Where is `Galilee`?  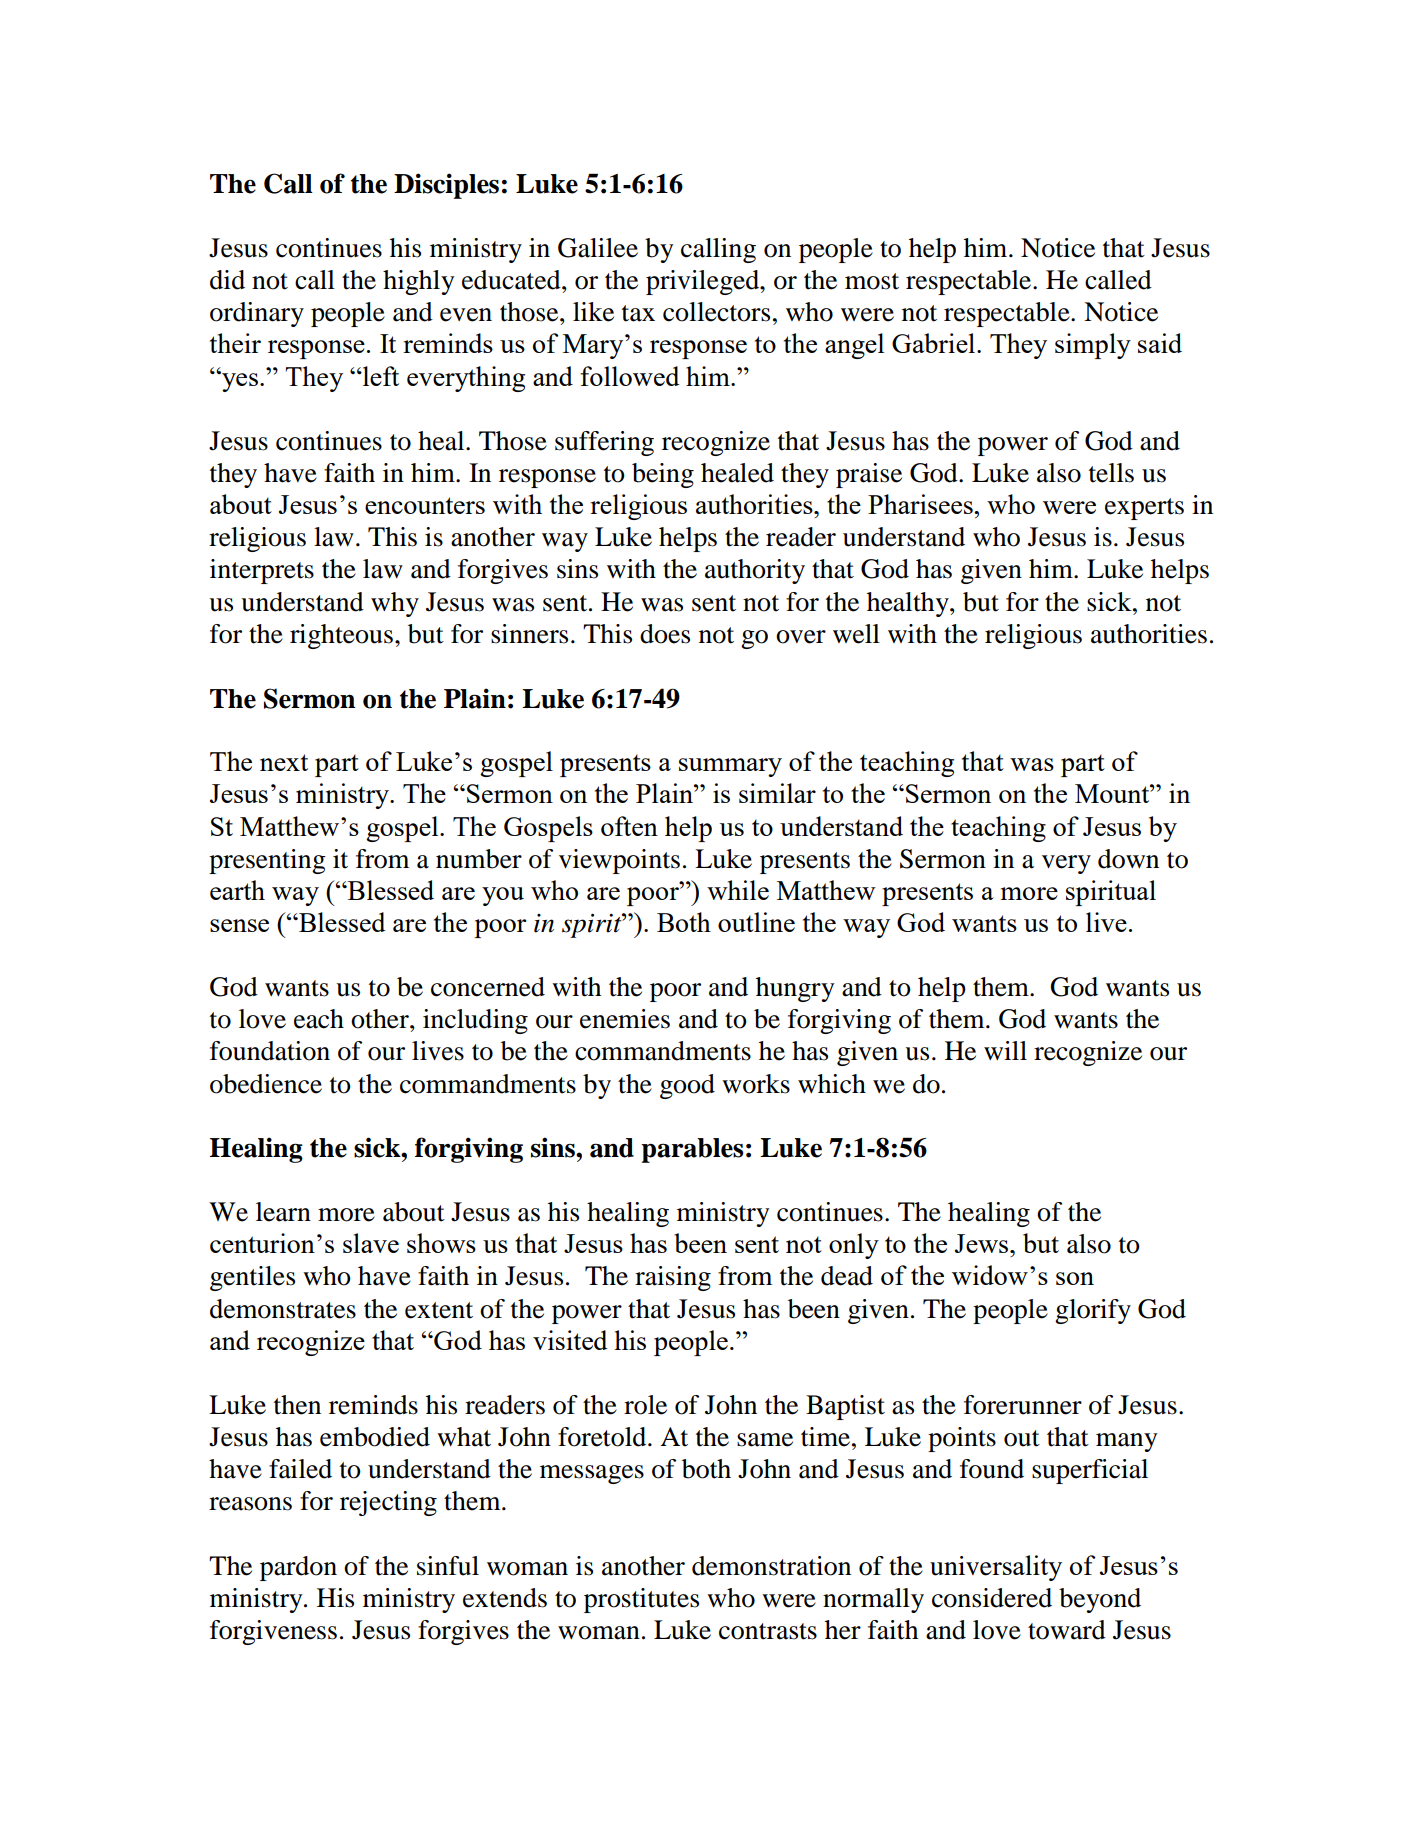
Galilee is located at coordinates (598, 248).
